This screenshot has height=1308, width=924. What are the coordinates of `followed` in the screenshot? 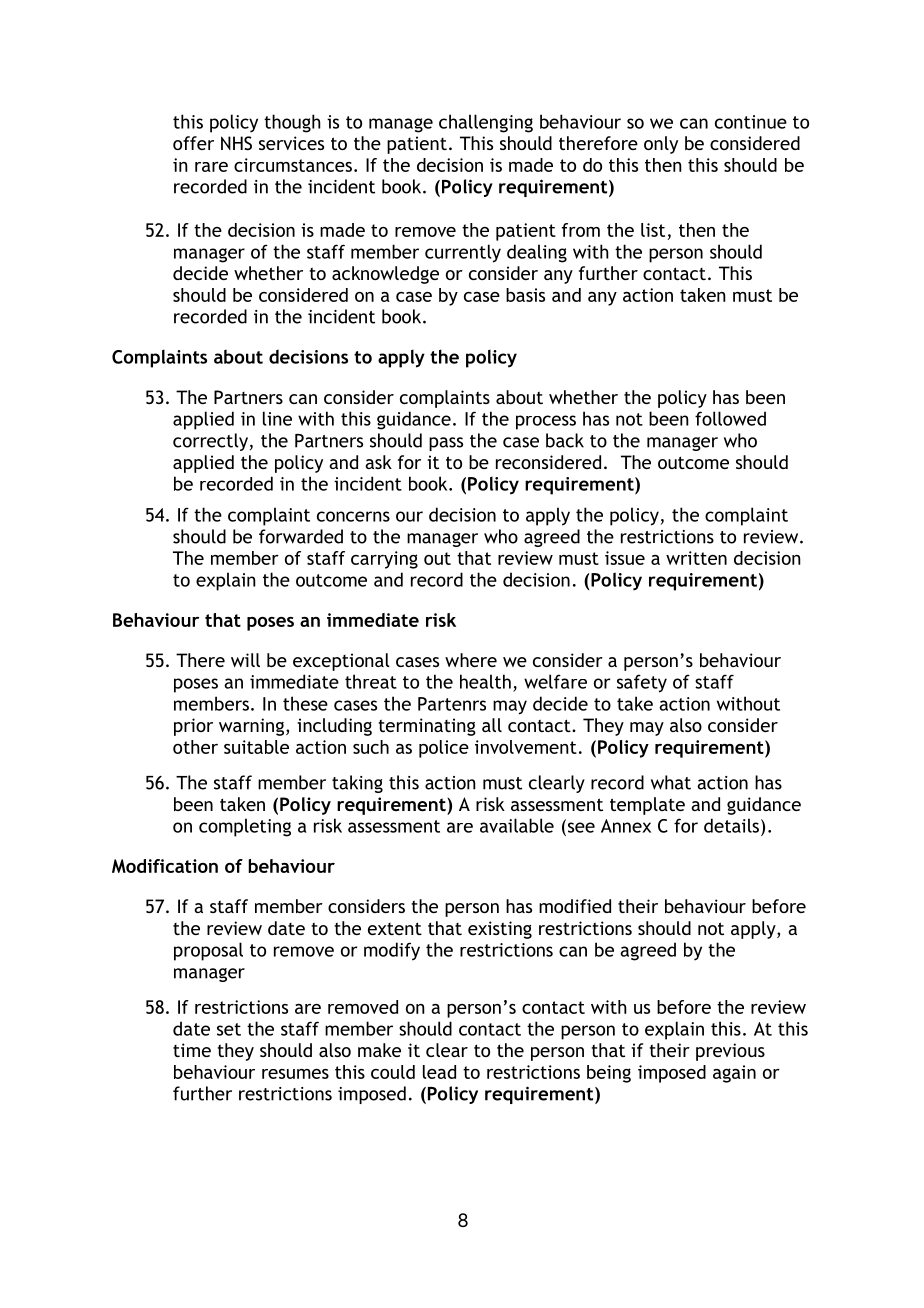 It's located at (730, 418).
